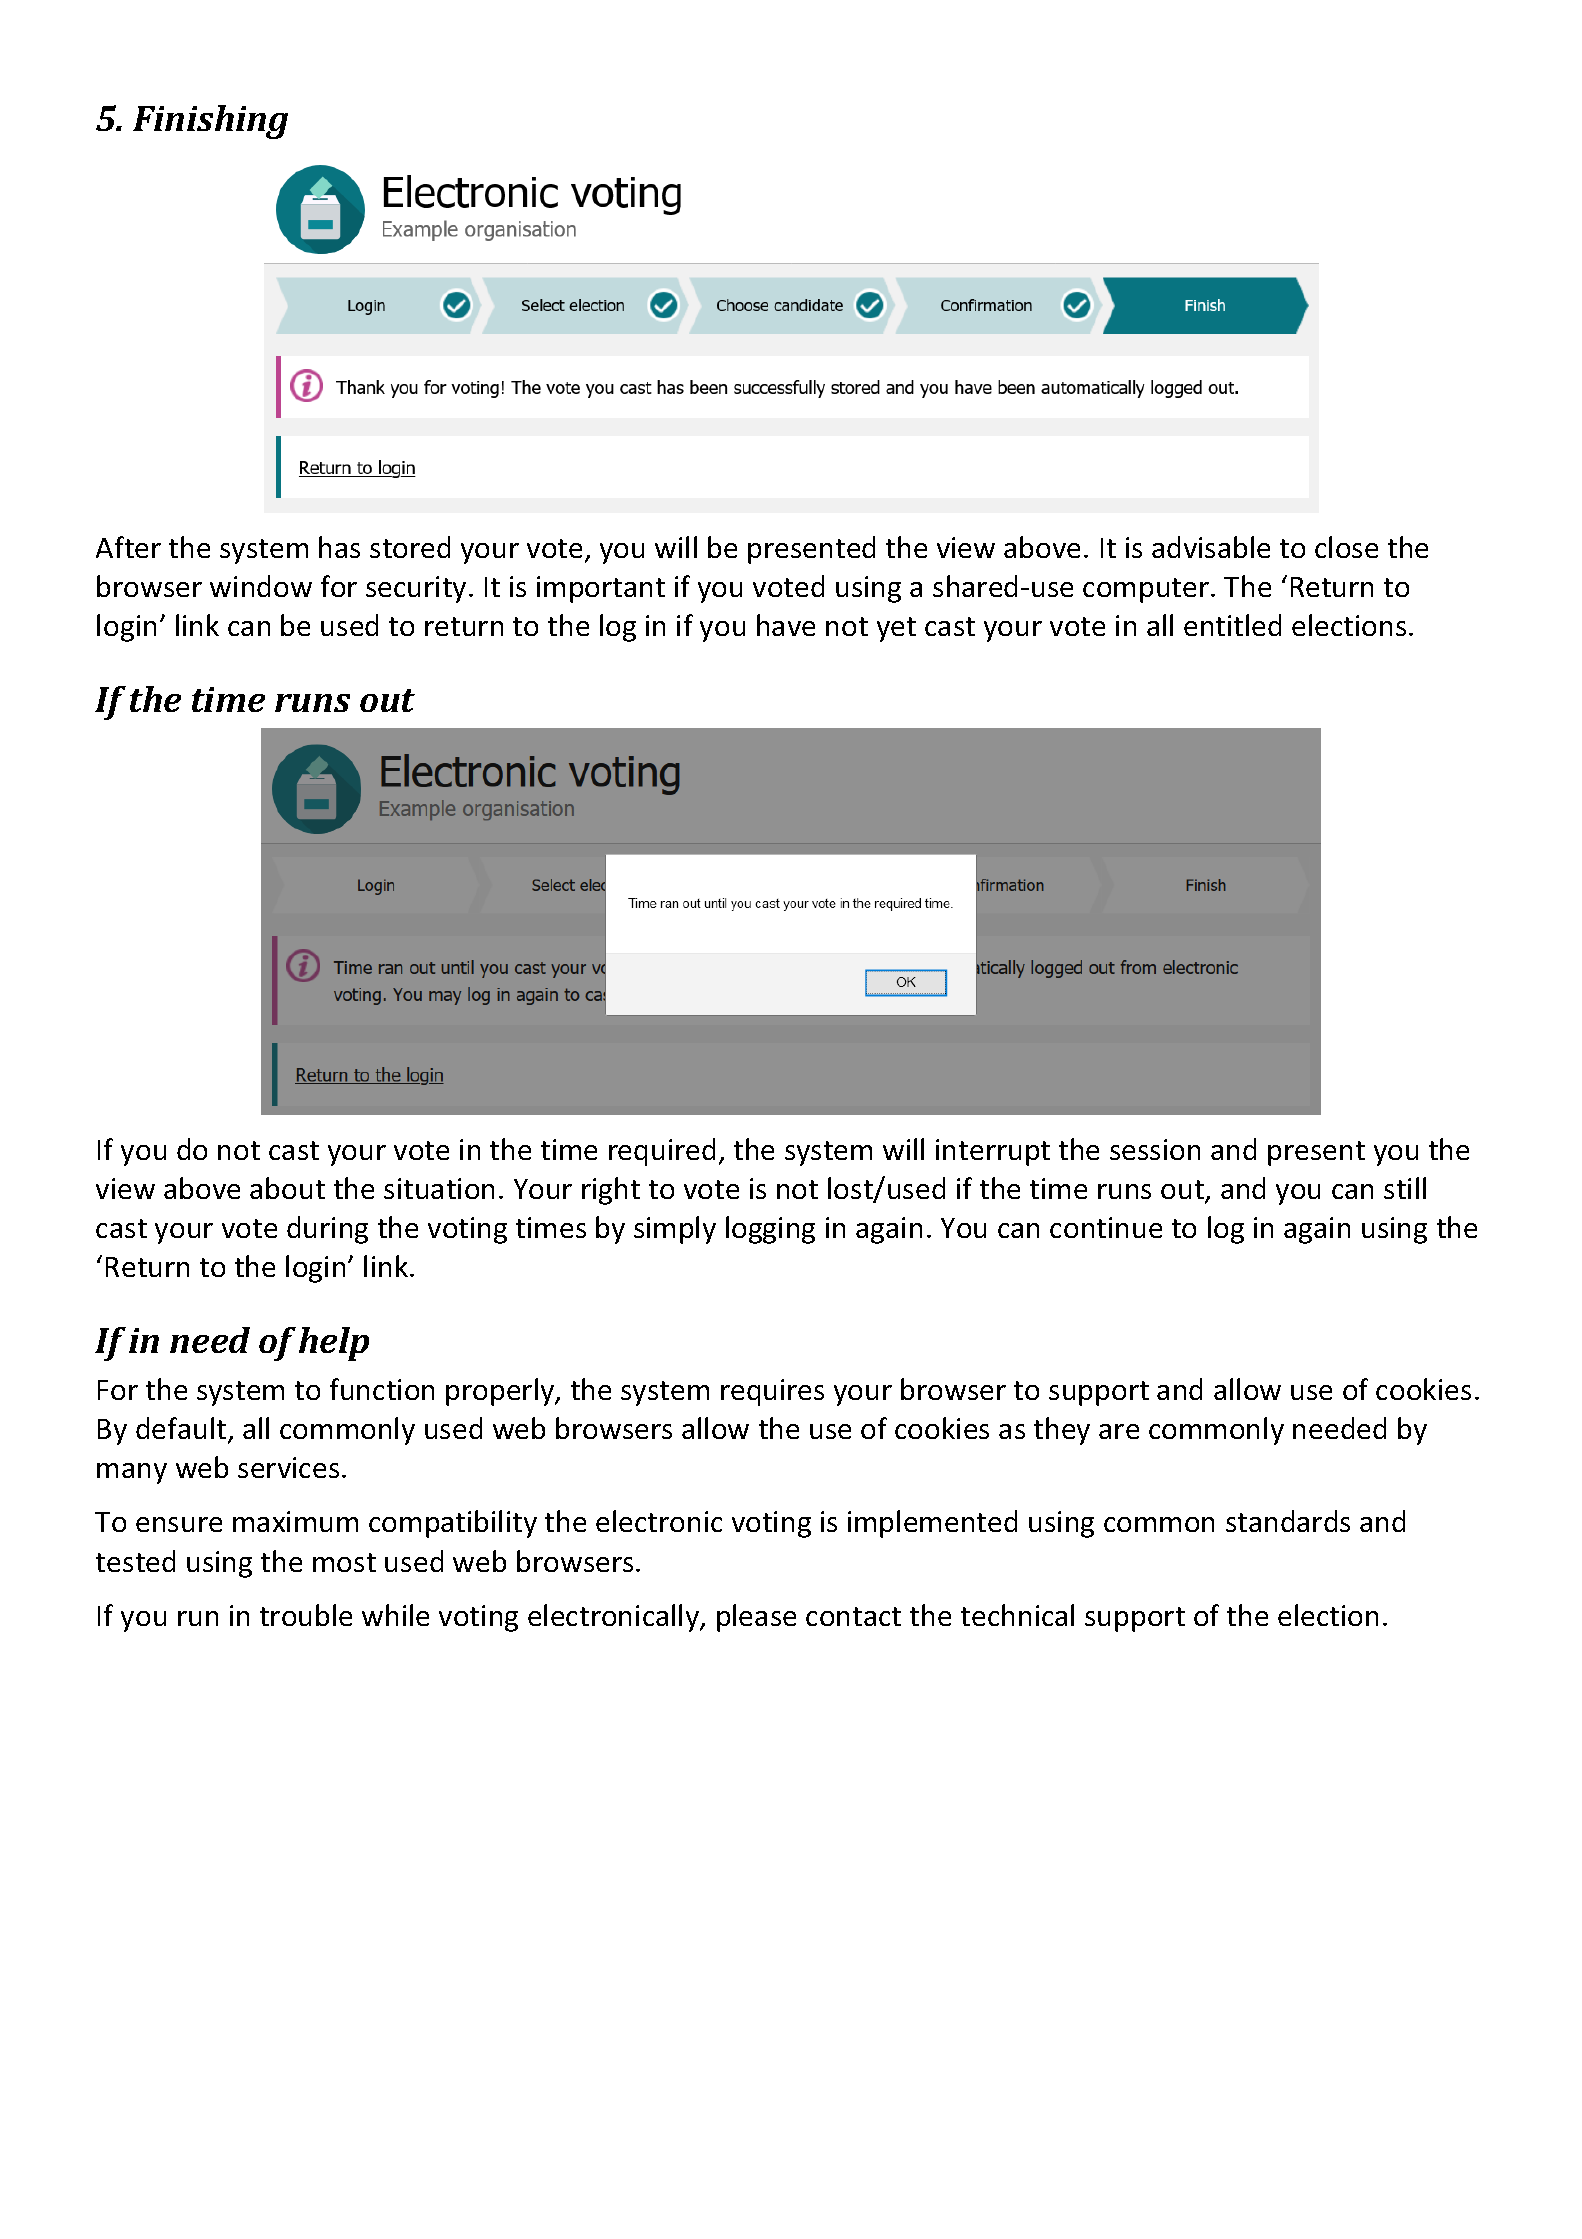 Image resolution: width=1582 pixels, height=2239 pixels. Describe the element at coordinates (786, 625) in the screenshot. I see `have` at that location.
